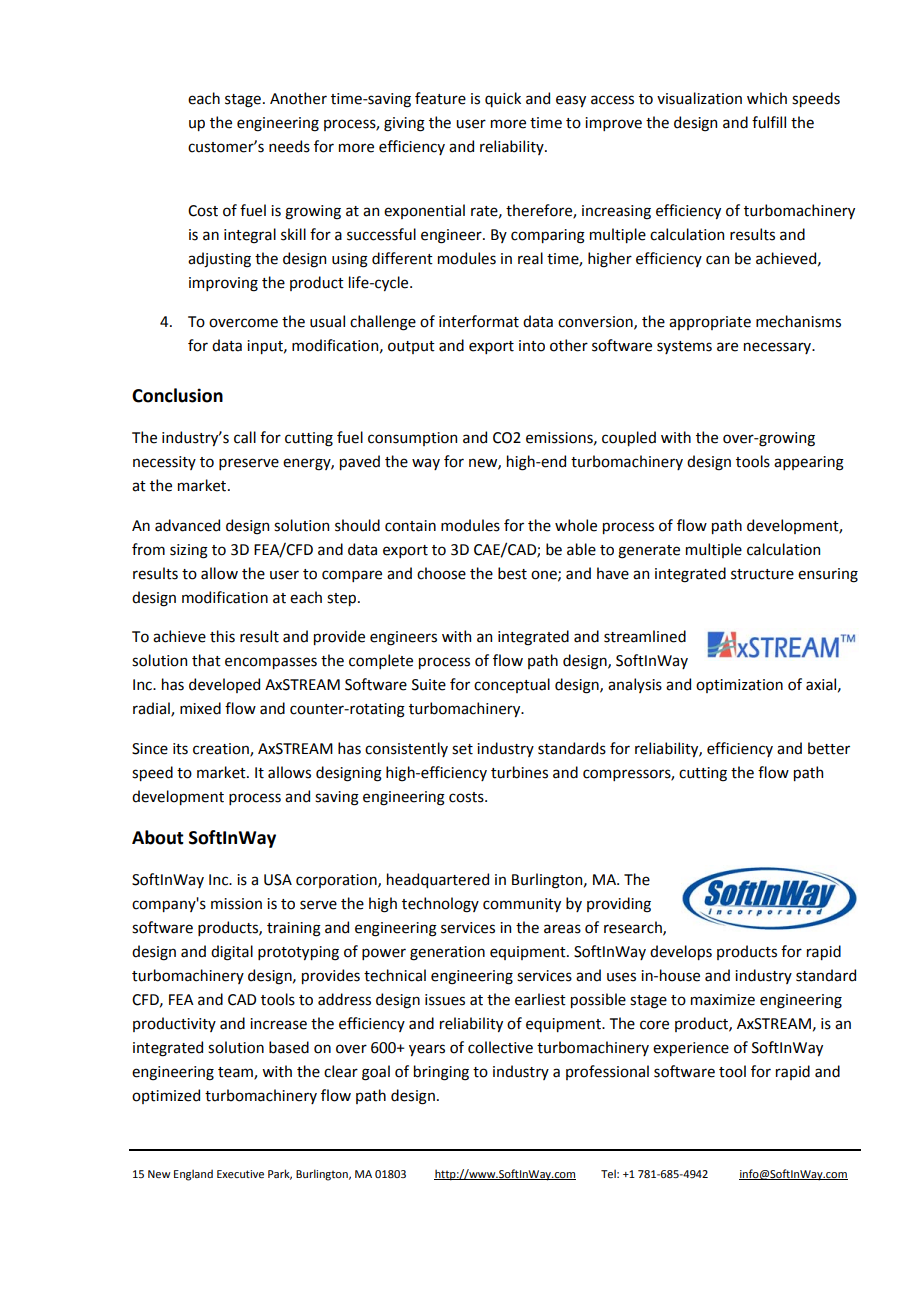 The image size is (924, 1308). Describe the element at coordinates (691, 1049) in the screenshot. I see `experience` at that location.
